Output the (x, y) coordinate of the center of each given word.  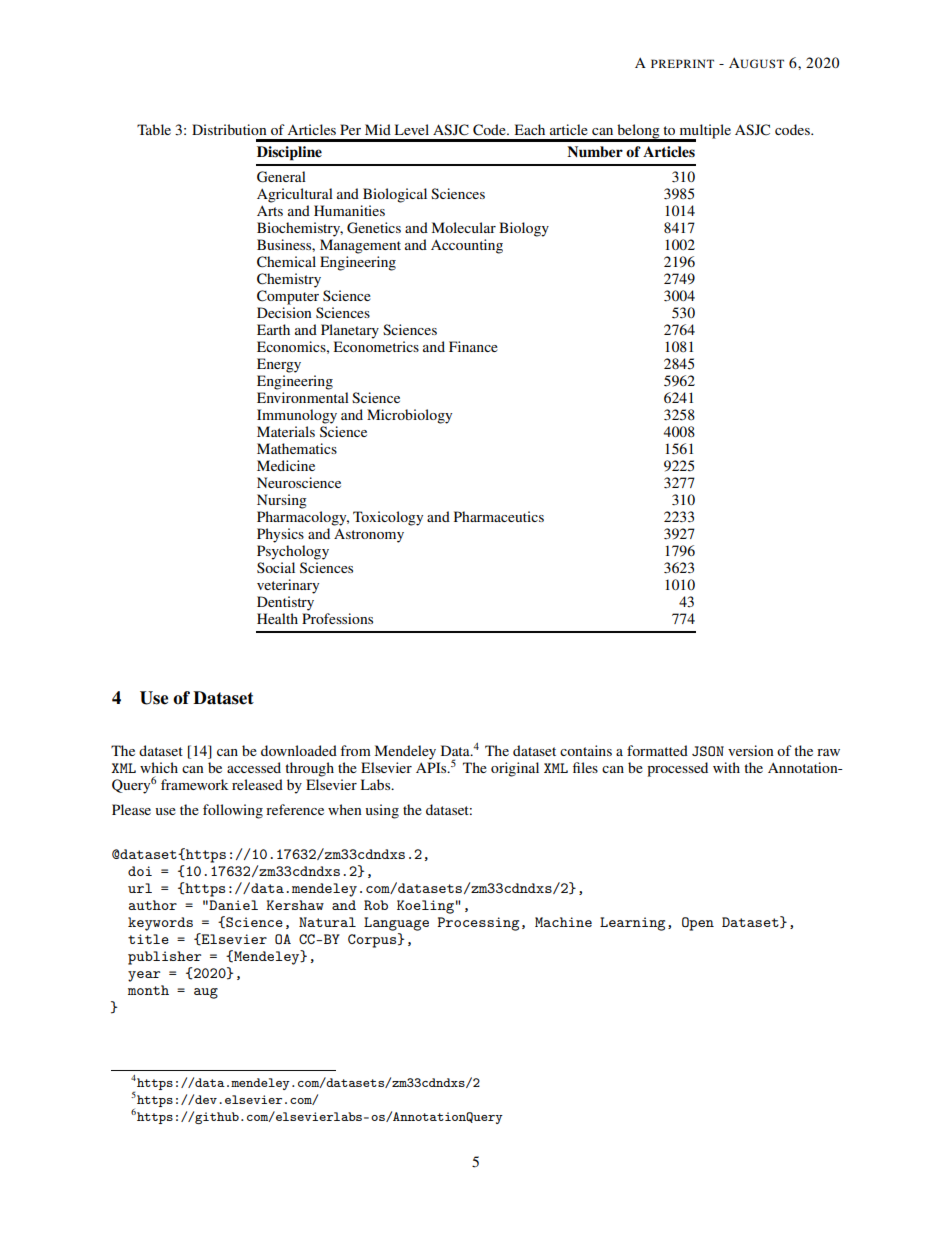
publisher (164, 958)
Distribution (229, 129)
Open (698, 924)
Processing (478, 924)
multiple (704, 132)
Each (529, 129)
